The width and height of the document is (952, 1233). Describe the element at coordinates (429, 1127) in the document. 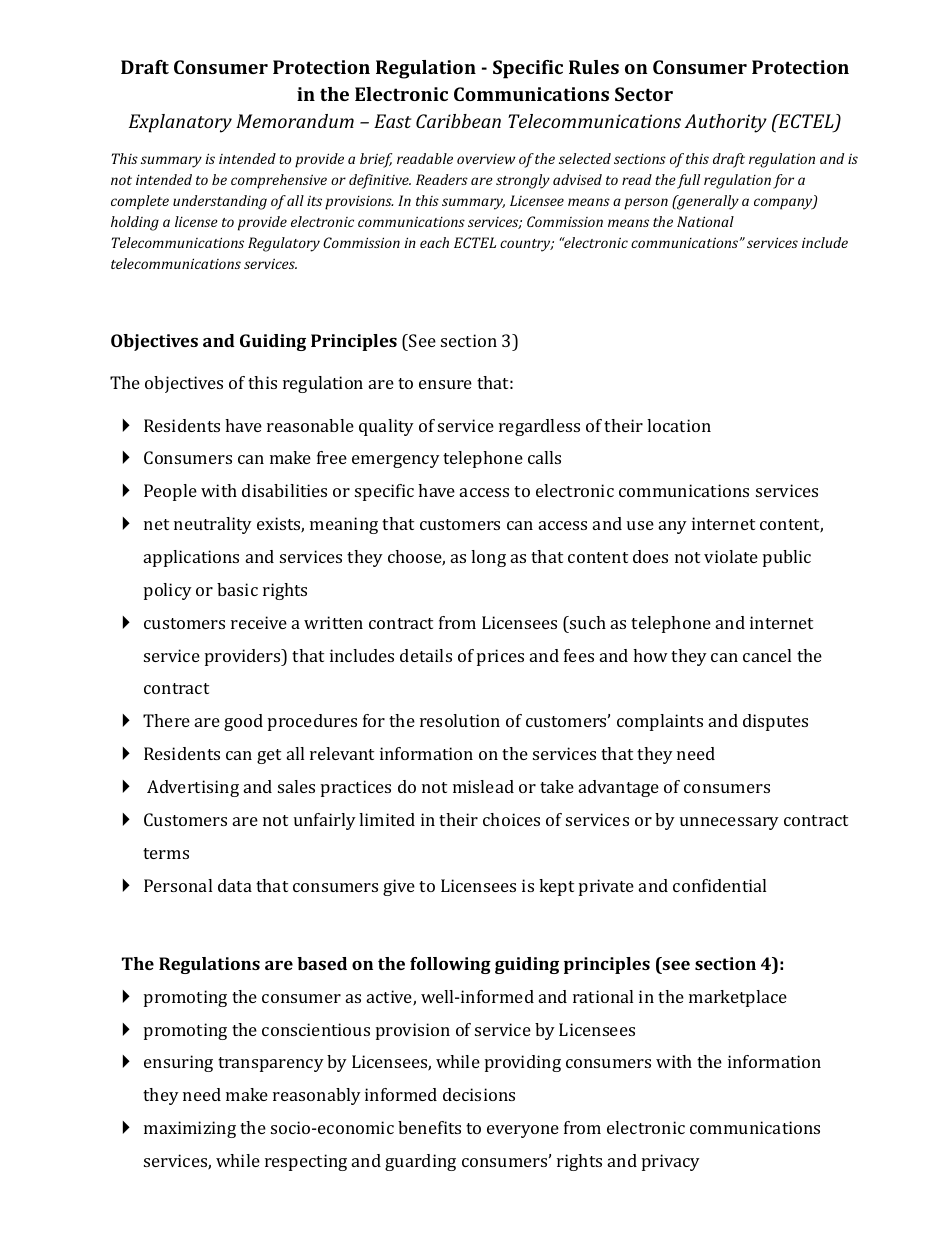

I see `benefits` at that location.
